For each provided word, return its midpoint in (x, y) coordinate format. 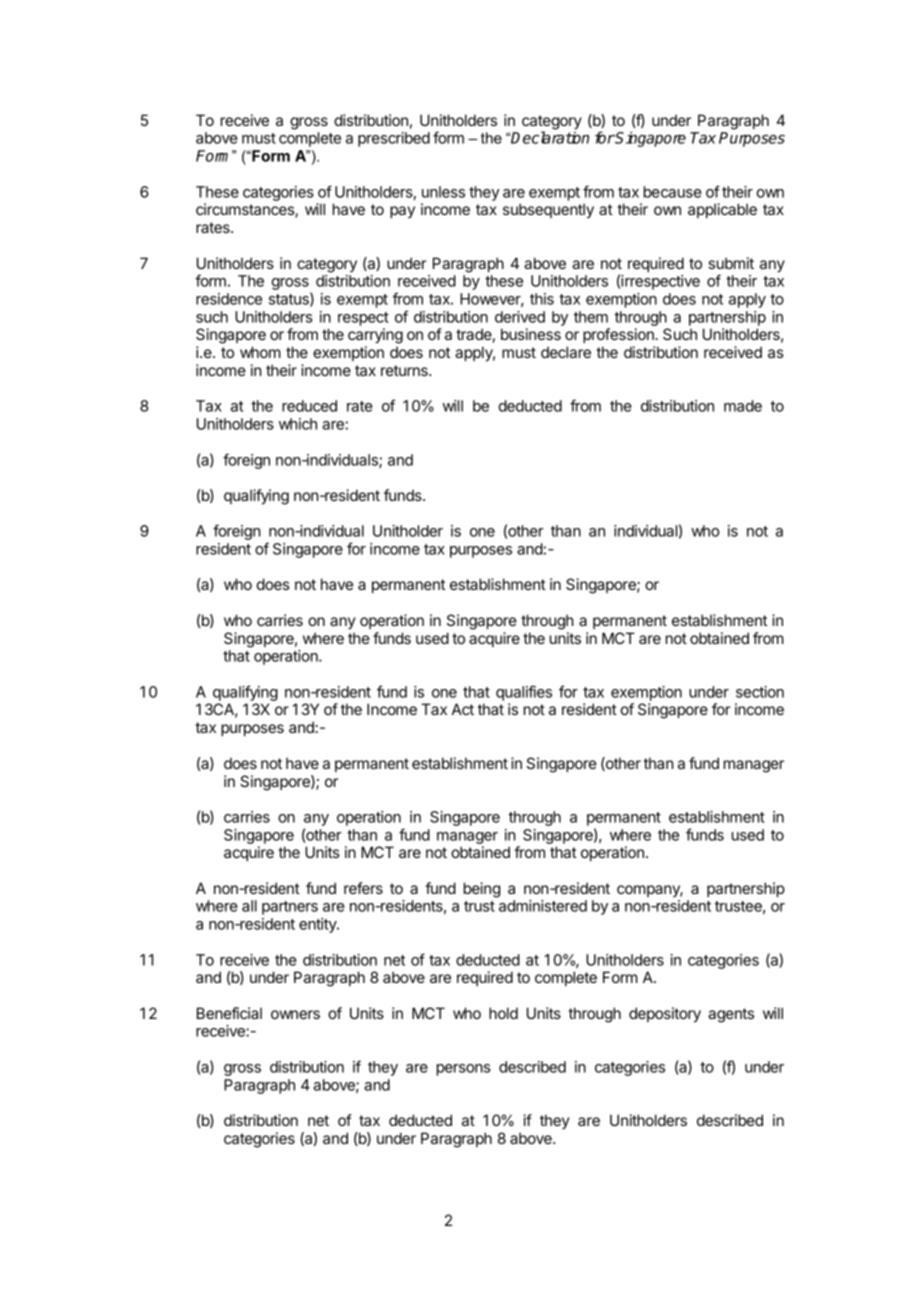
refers (363, 888)
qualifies (524, 693)
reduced (309, 406)
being (482, 890)
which (298, 424)
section (760, 692)
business (531, 334)
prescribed (394, 139)
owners (295, 1014)
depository (665, 1014)
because (673, 192)
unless (443, 192)
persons (463, 1070)
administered (543, 906)
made (743, 406)
